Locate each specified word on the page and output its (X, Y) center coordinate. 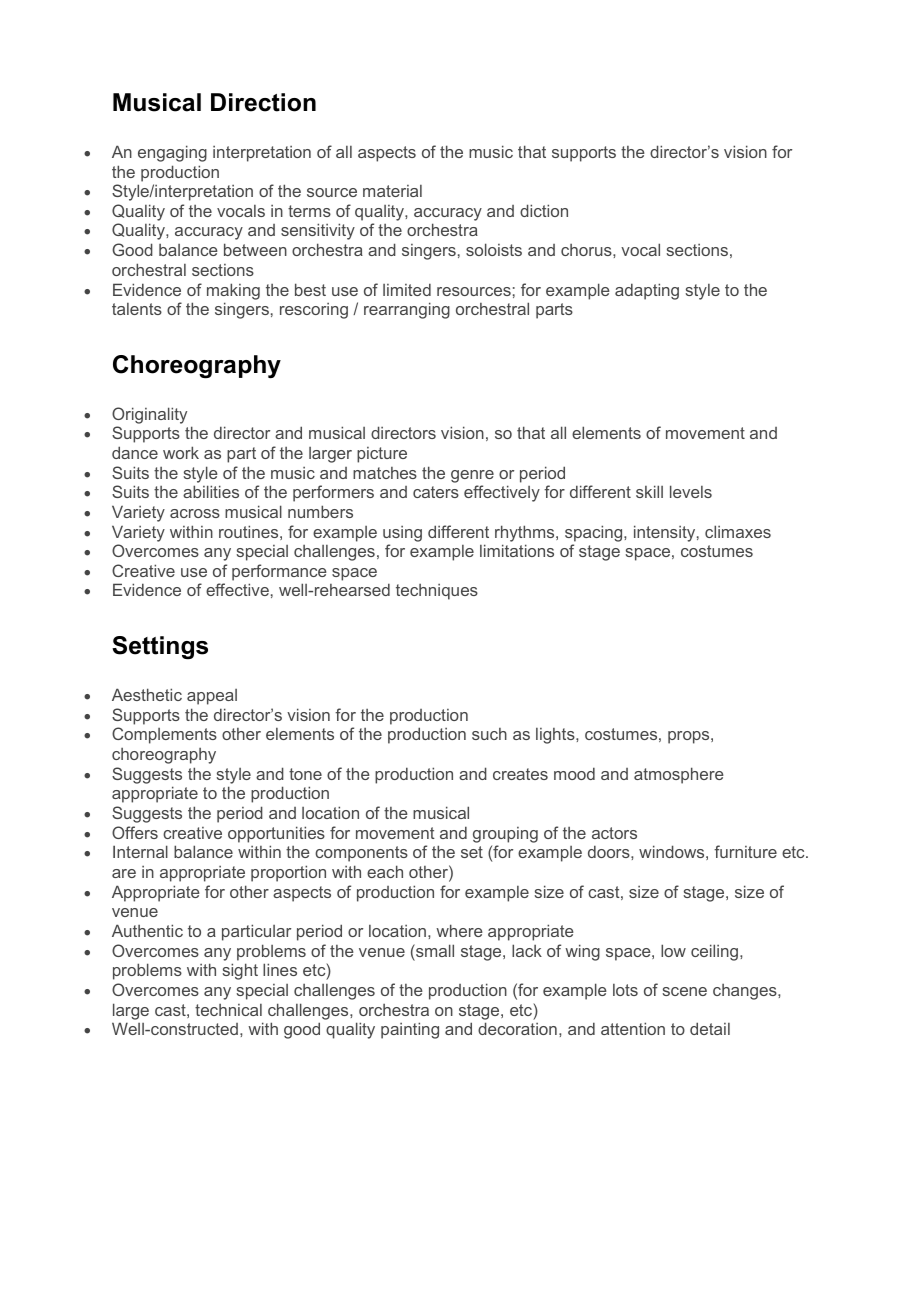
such (489, 734)
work (181, 452)
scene (684, 991)
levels (691, 491)
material (392, 191)
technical (228, 1010)
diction (544, 210)
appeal (212, 697)
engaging (172, 153)
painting (410, 1030)
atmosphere (679, 775)
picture (382, 455)
